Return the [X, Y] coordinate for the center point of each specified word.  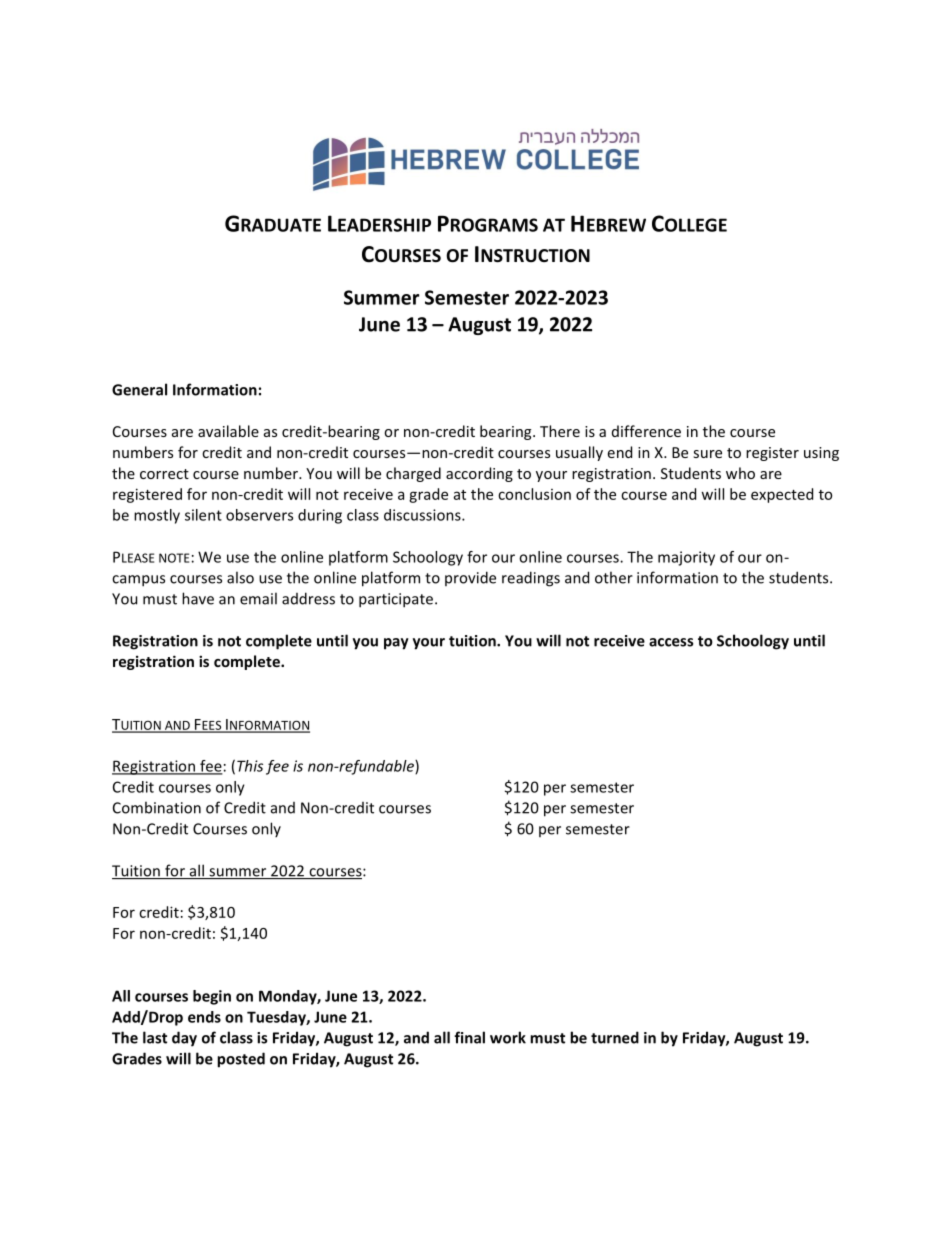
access [671, 642]
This [250, 766]
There [560, 431]
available [228, 431]
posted [241, 1060]
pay [396, 644]
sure [707, 454]
